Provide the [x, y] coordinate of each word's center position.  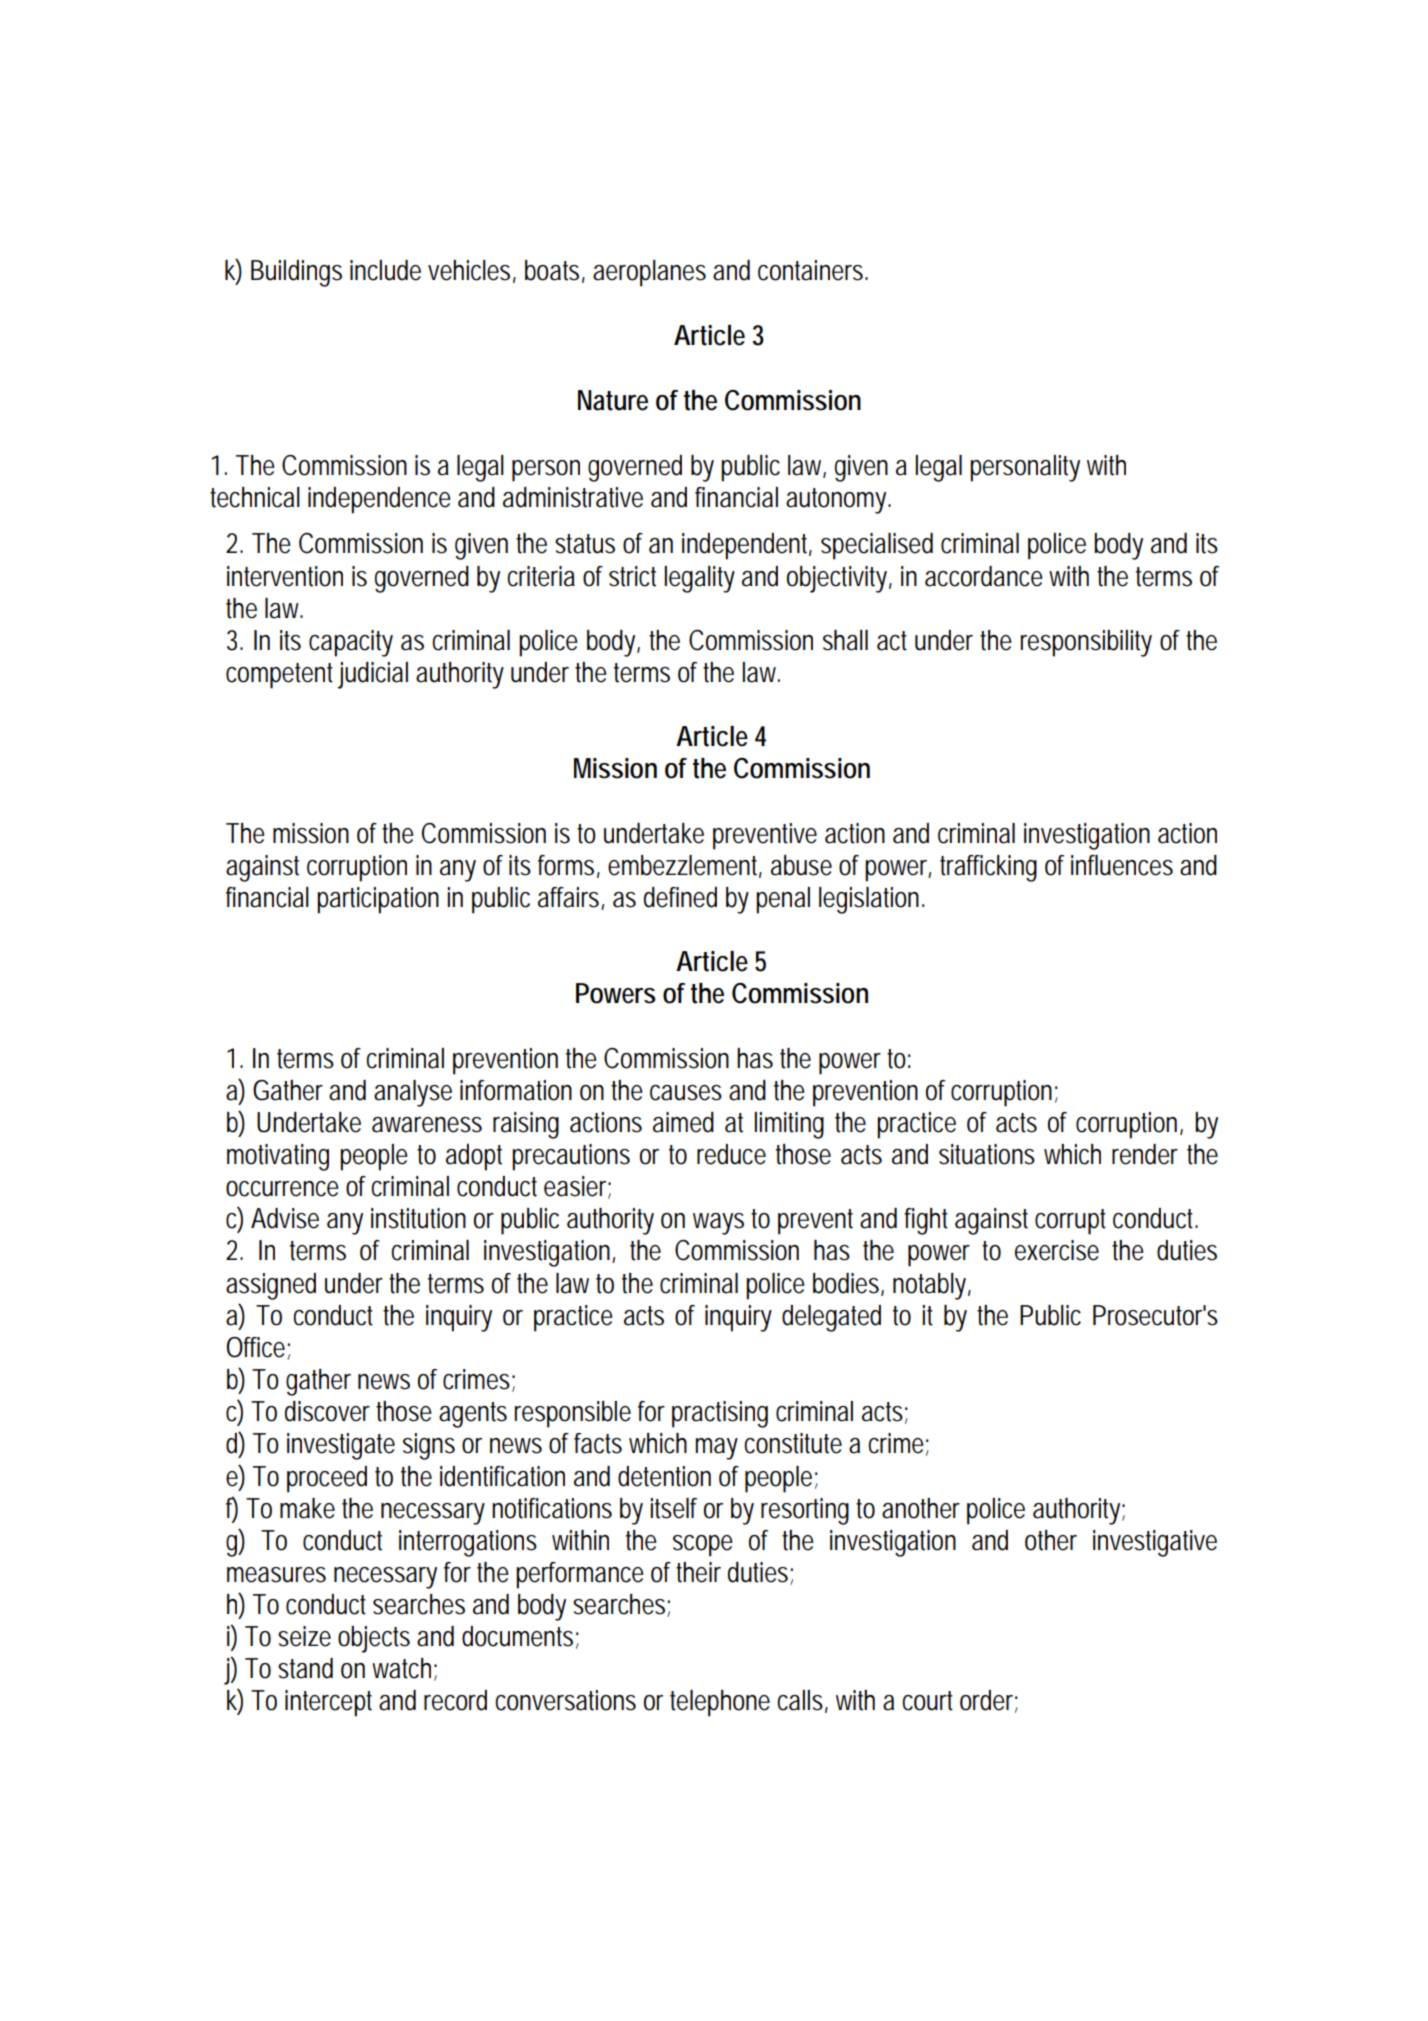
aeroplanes [649, 273]
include [385, 270]
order [989, 1701]
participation [378, 900]
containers [813, 270]
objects [374, 1639]
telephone [720, 1703]
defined [680, 897]
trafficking [988, 868]
